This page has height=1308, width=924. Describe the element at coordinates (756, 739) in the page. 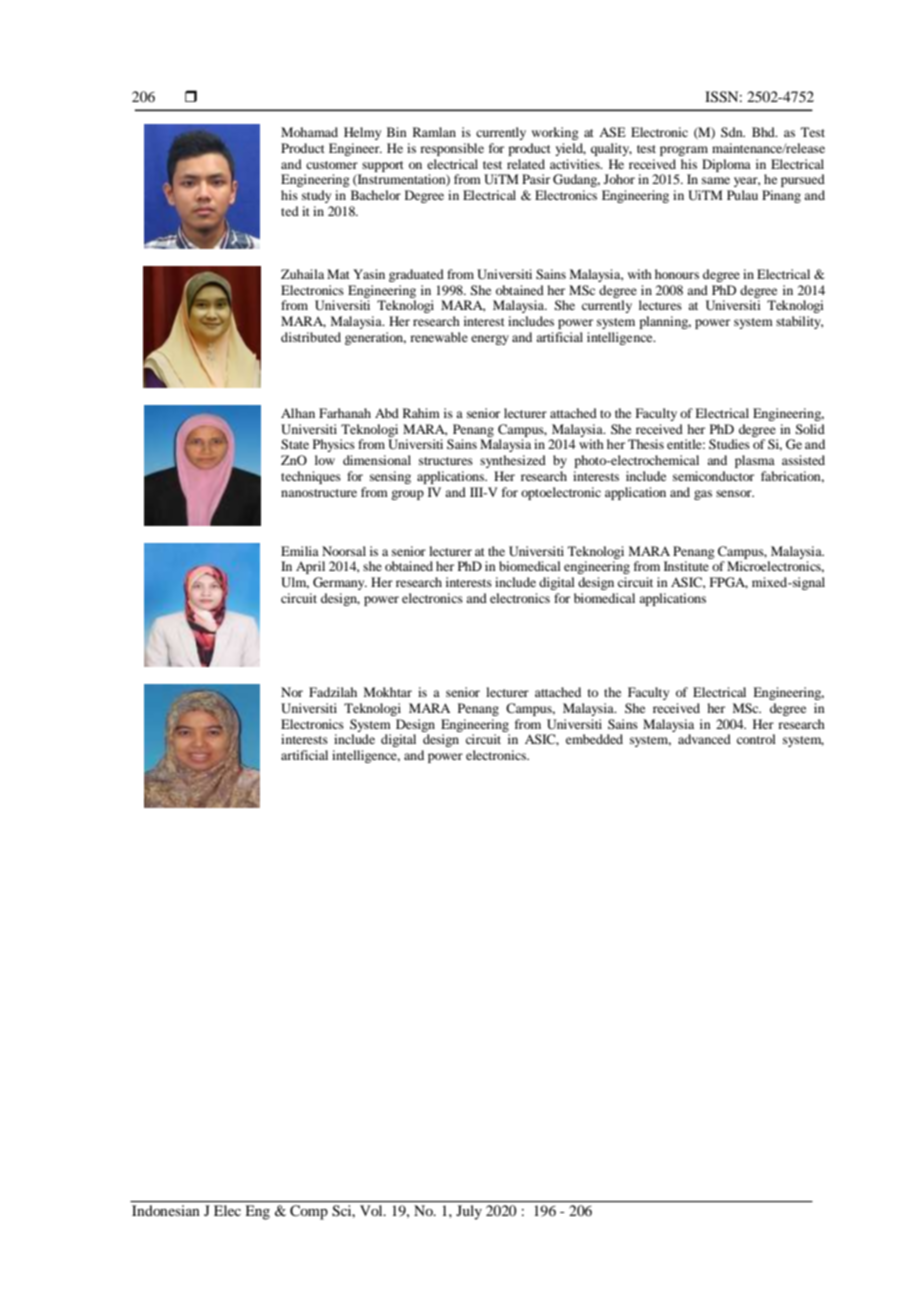

I see `control` at that location.
